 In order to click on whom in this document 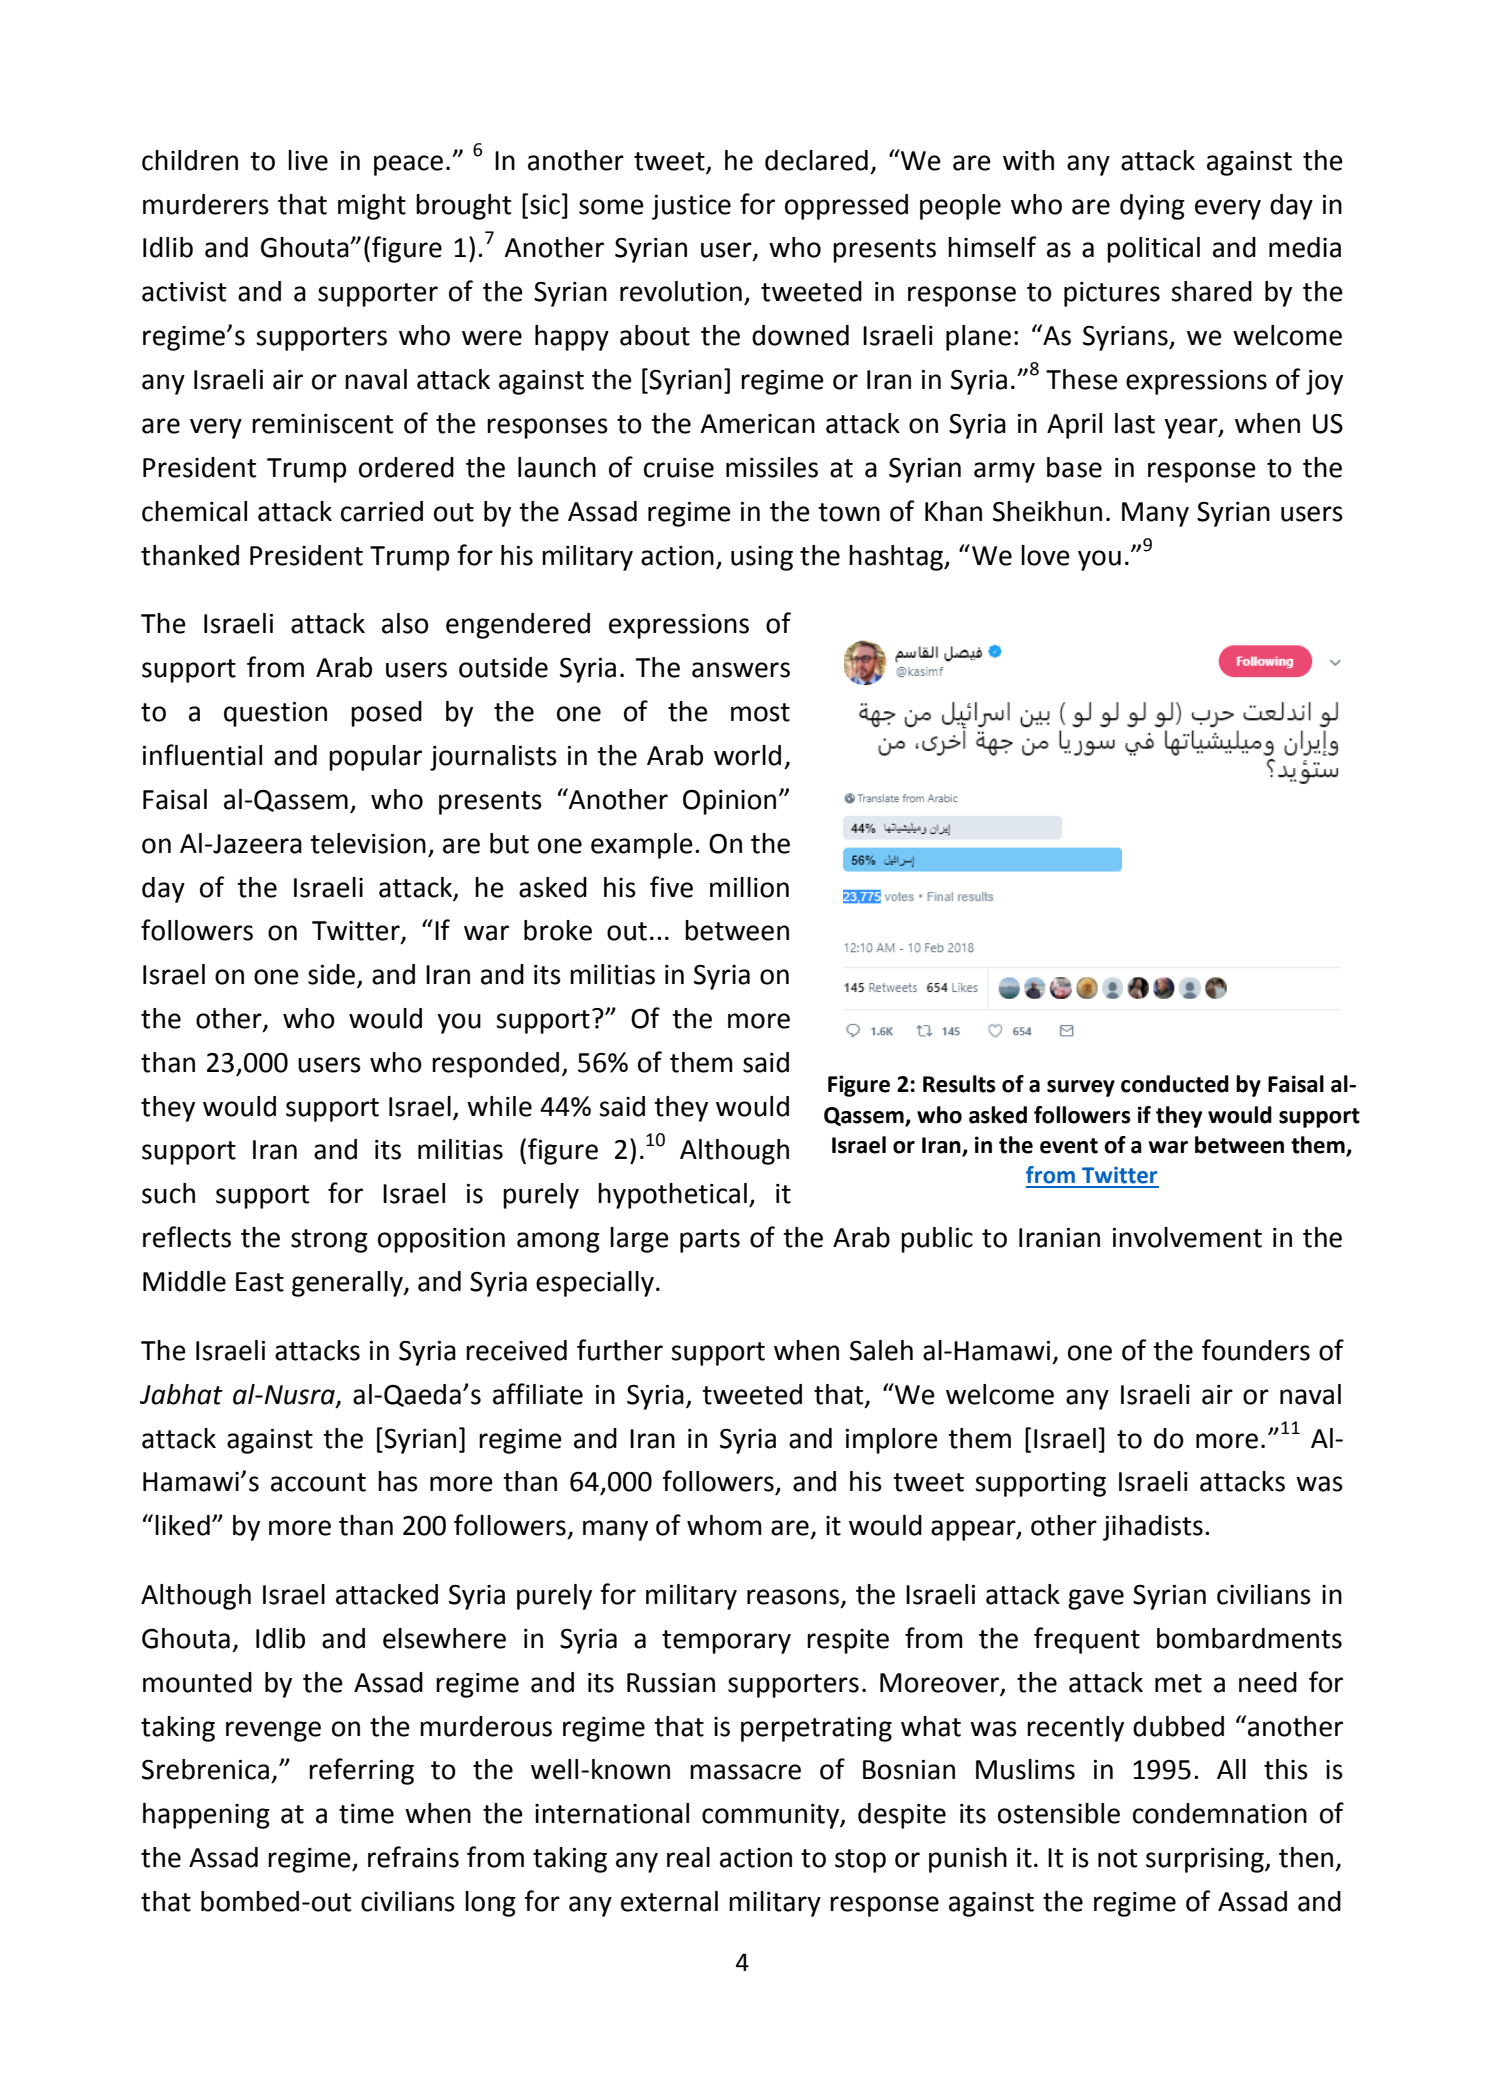, I will do `click(724, 1525)`.
